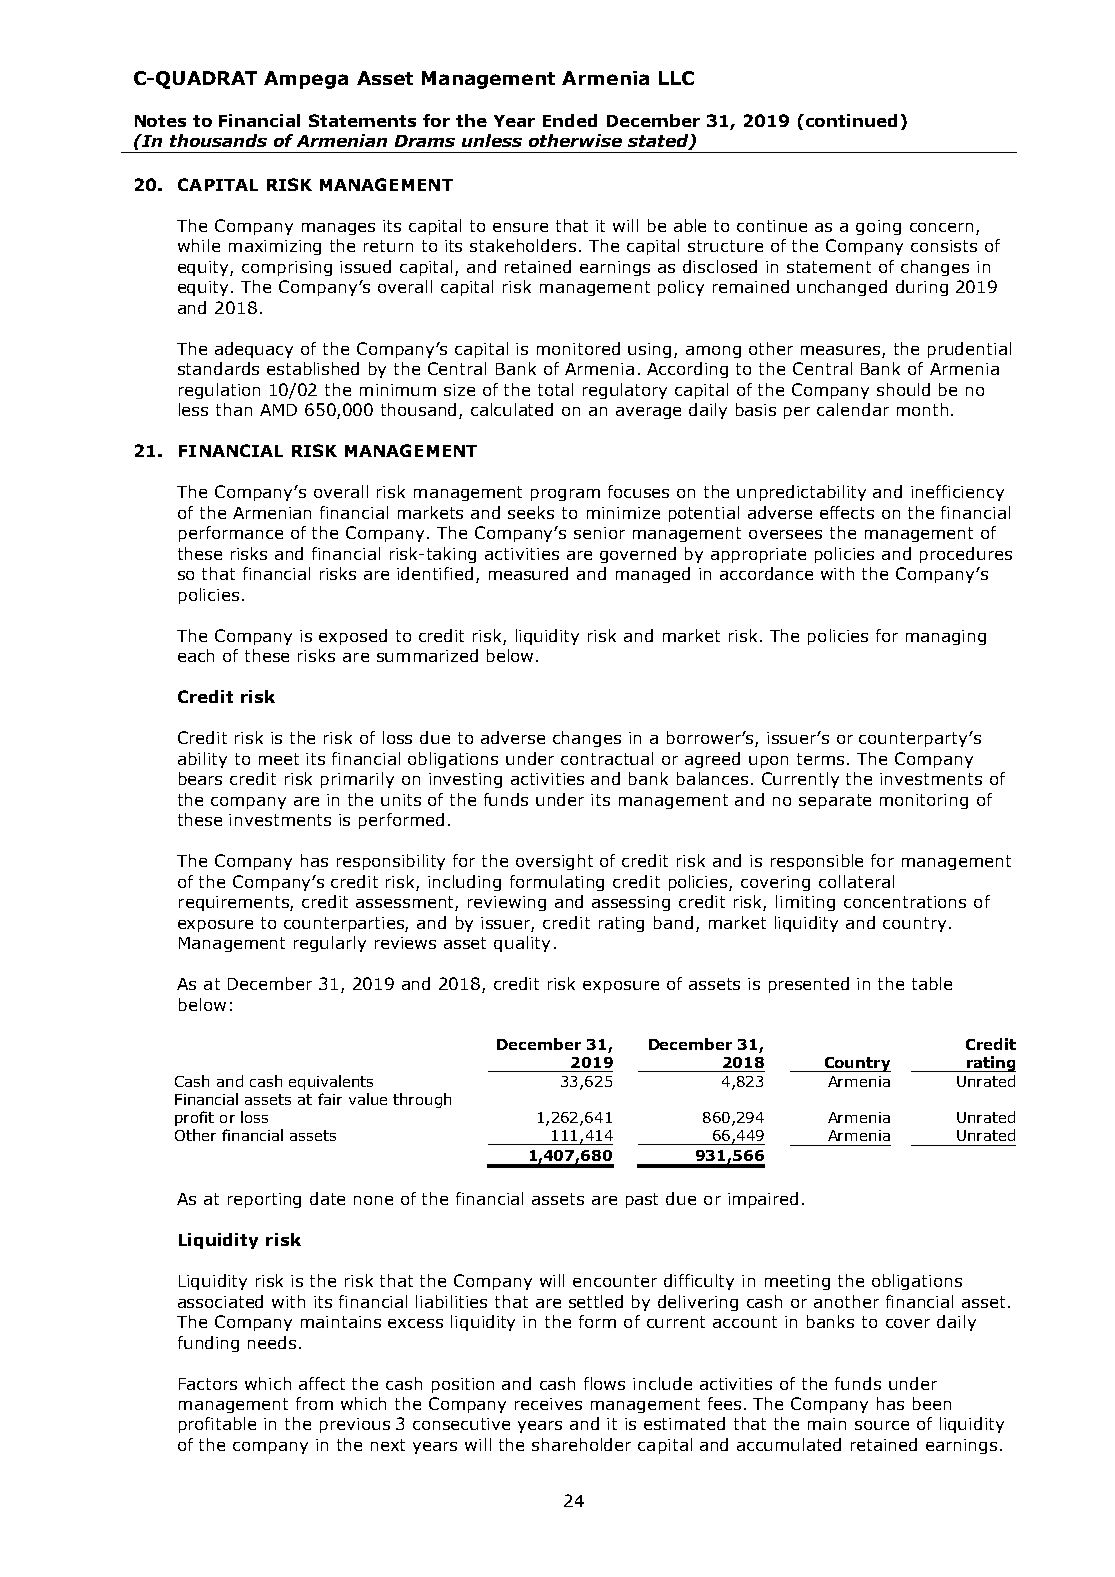 The height and width of the document is (1577, 1115). Describe the element at coordinates (878, 227) in the document. I see `going` at that location.
